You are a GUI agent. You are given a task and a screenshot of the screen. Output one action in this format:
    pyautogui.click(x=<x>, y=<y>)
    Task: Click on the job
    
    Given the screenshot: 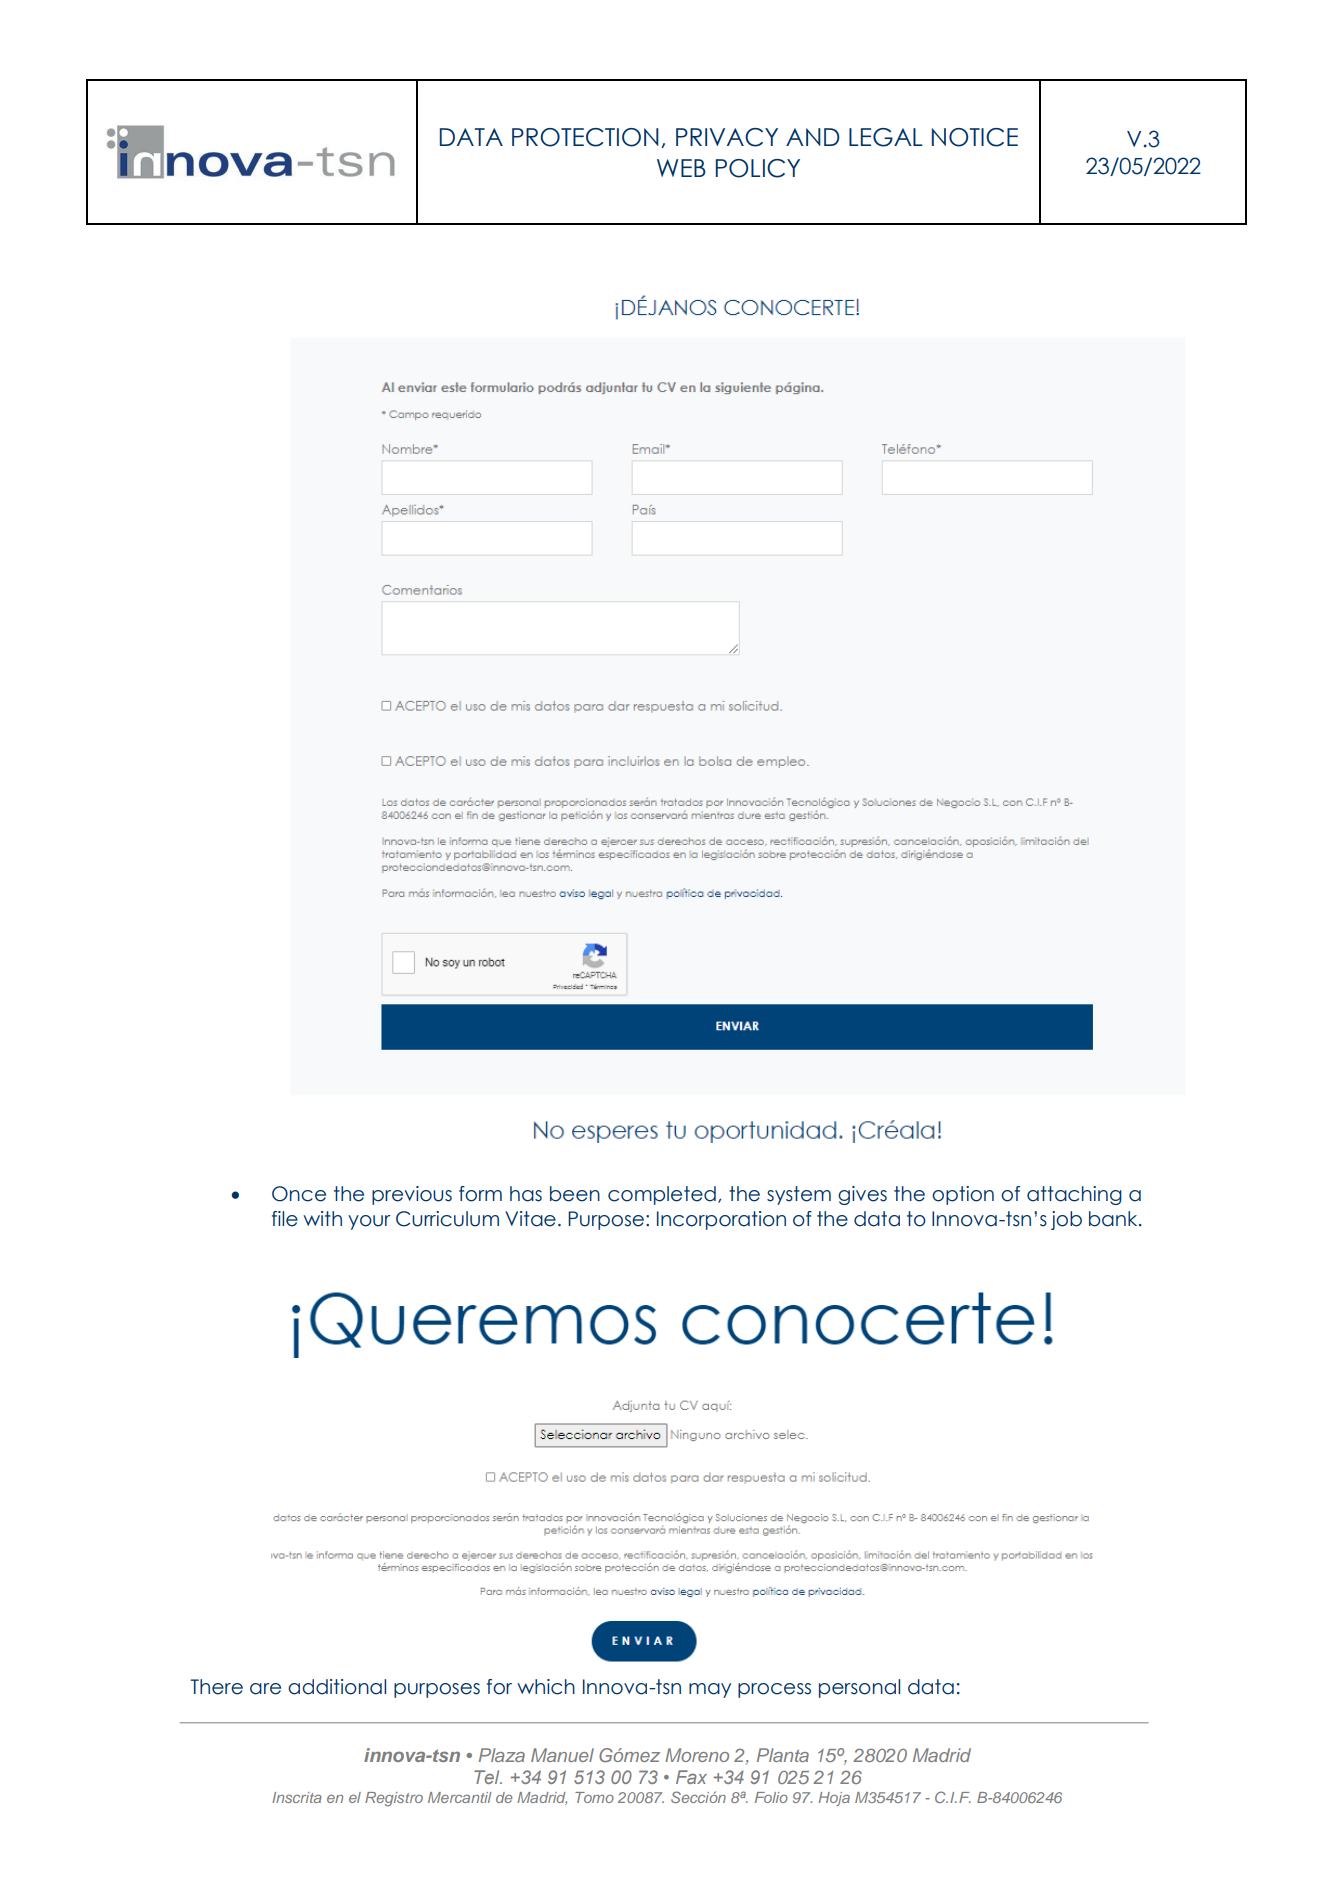 What is the action you would take?
    pyautogui.click(x=1066, y=1220)
